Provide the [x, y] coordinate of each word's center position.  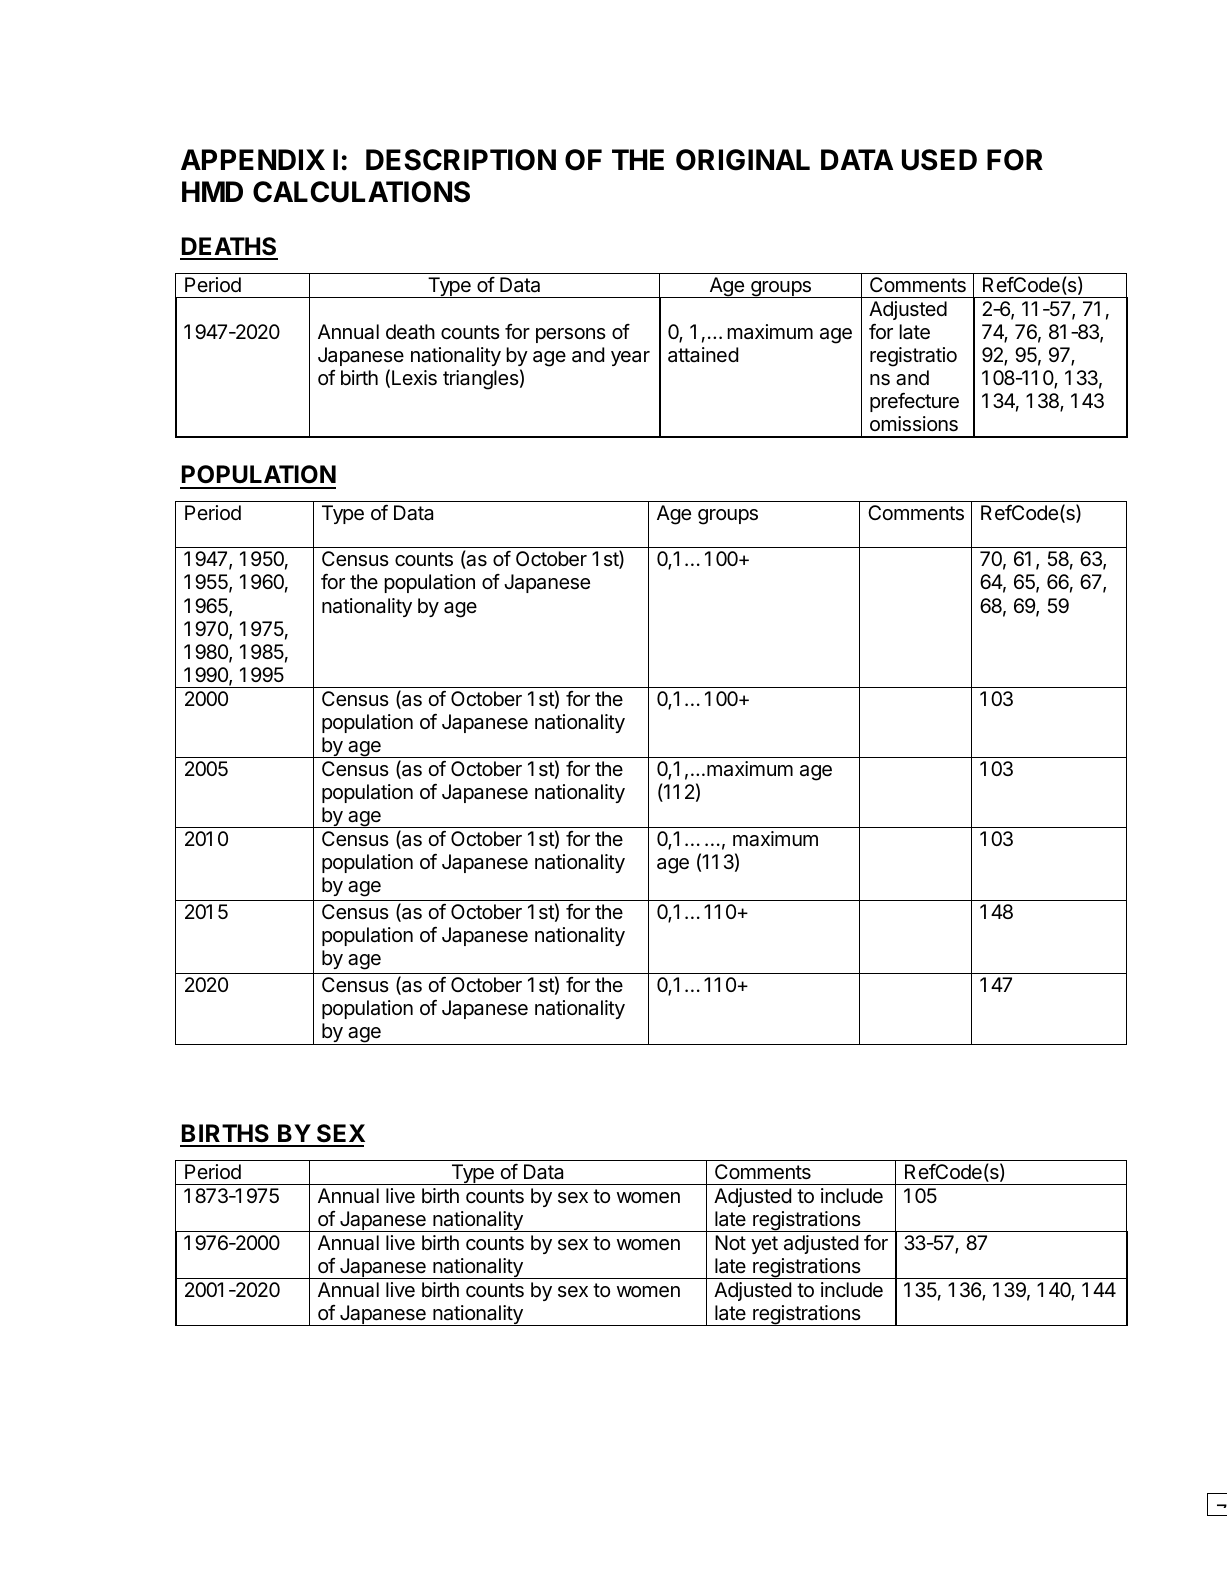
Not [730, 1242]
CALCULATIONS [361, 192]
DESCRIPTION [461, 160]
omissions [914, 424]
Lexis [414, 378]
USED [939, 160]
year [630, 358]
